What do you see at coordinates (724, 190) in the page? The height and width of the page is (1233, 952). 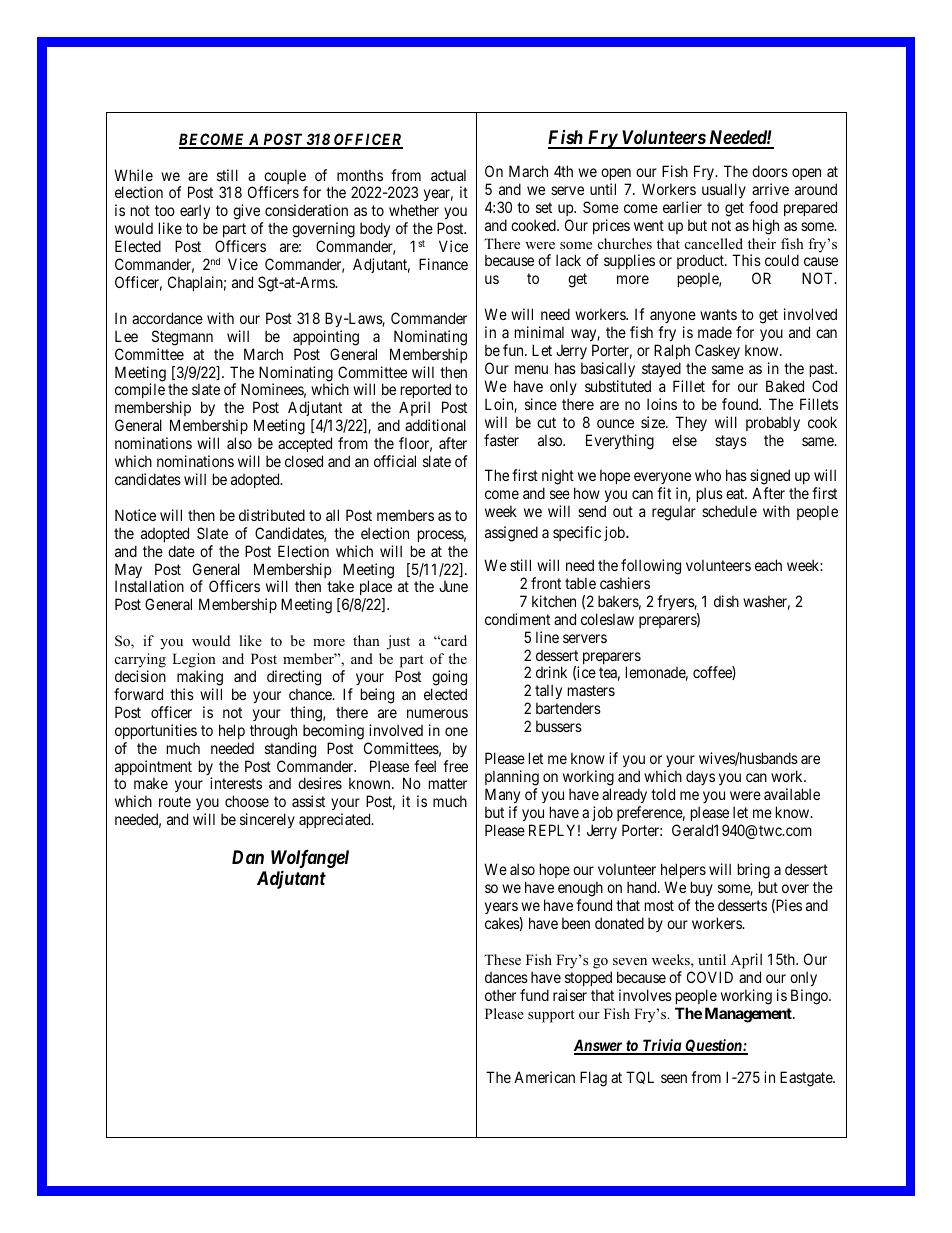 I see `usually` at bounding box center [724, 190].
